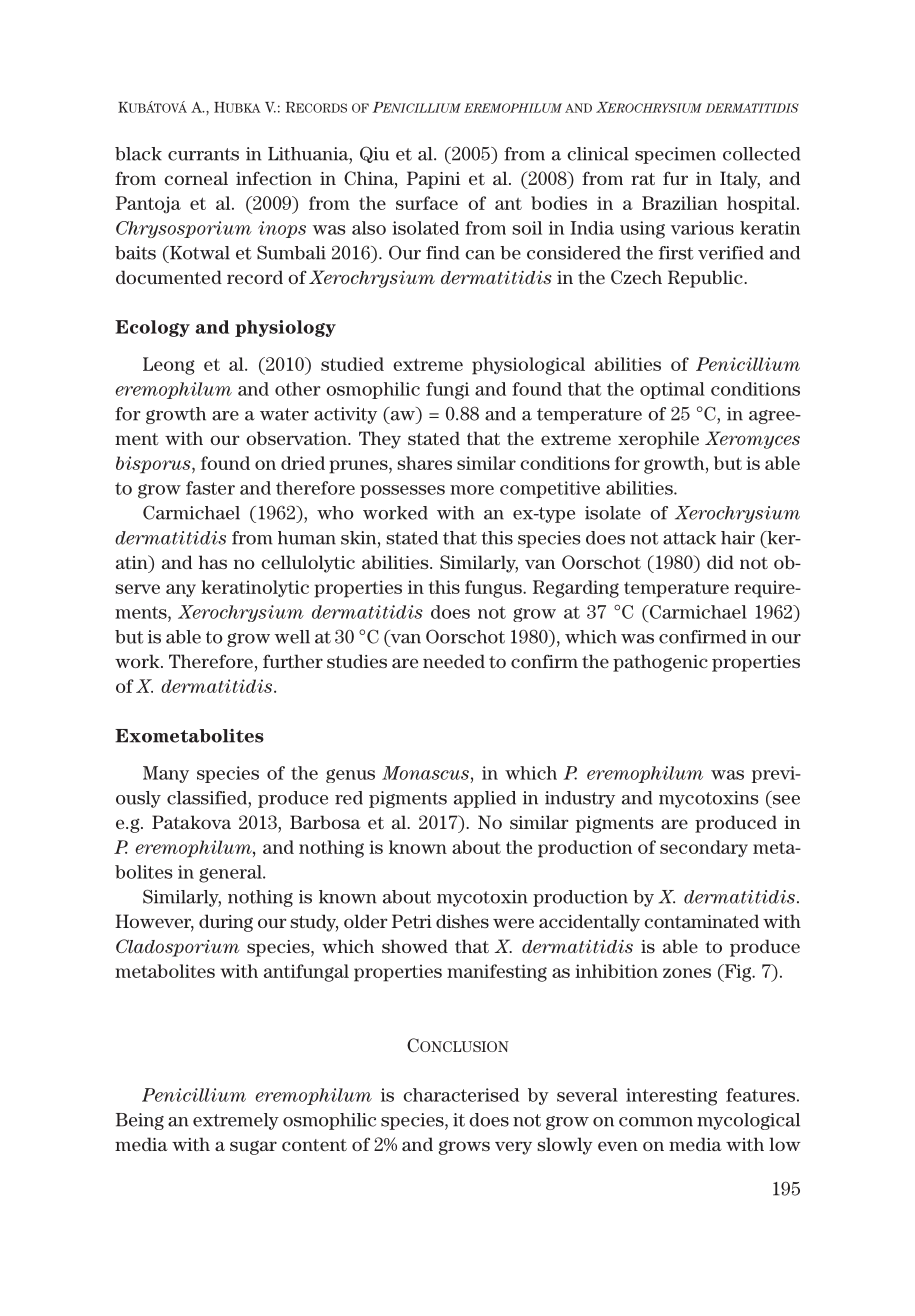 Image resolution: width=915 pixels, height=1316 pixels. I want to click on during, so click(226, 923).
